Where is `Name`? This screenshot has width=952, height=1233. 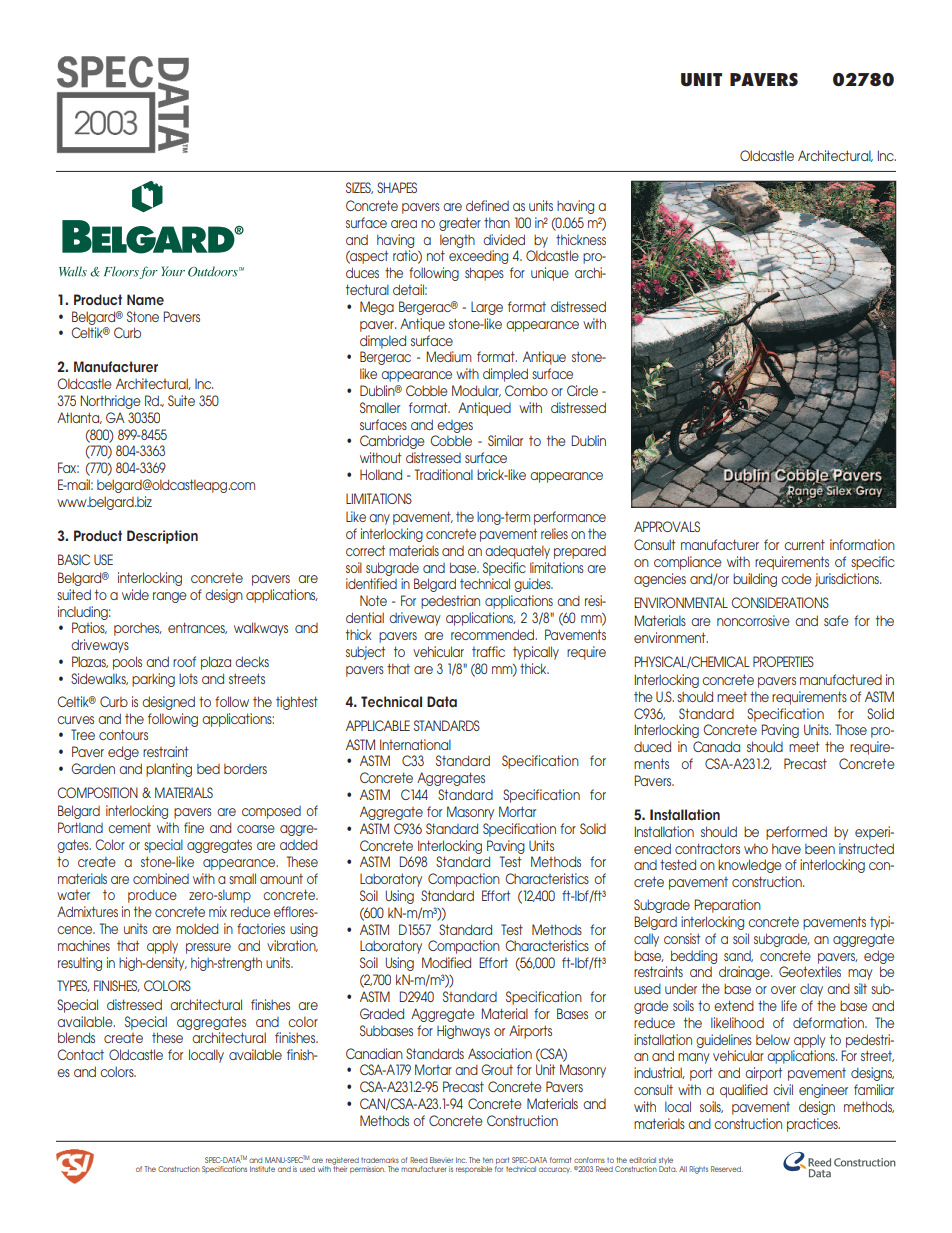 Name is located at coordinates (145, 300).
